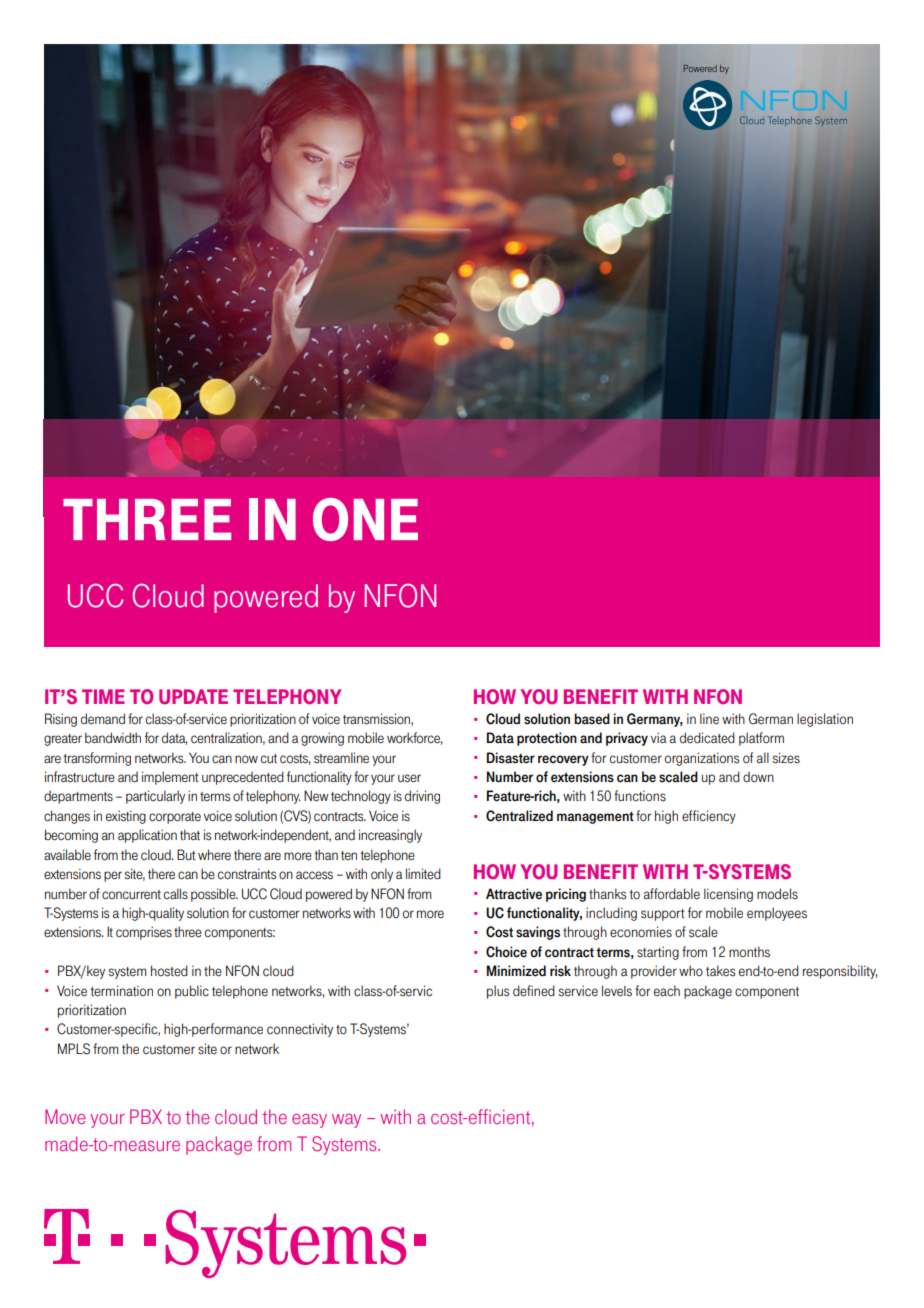 The image size is (924, 1308). I want to click on Update, so click(193, 697).
